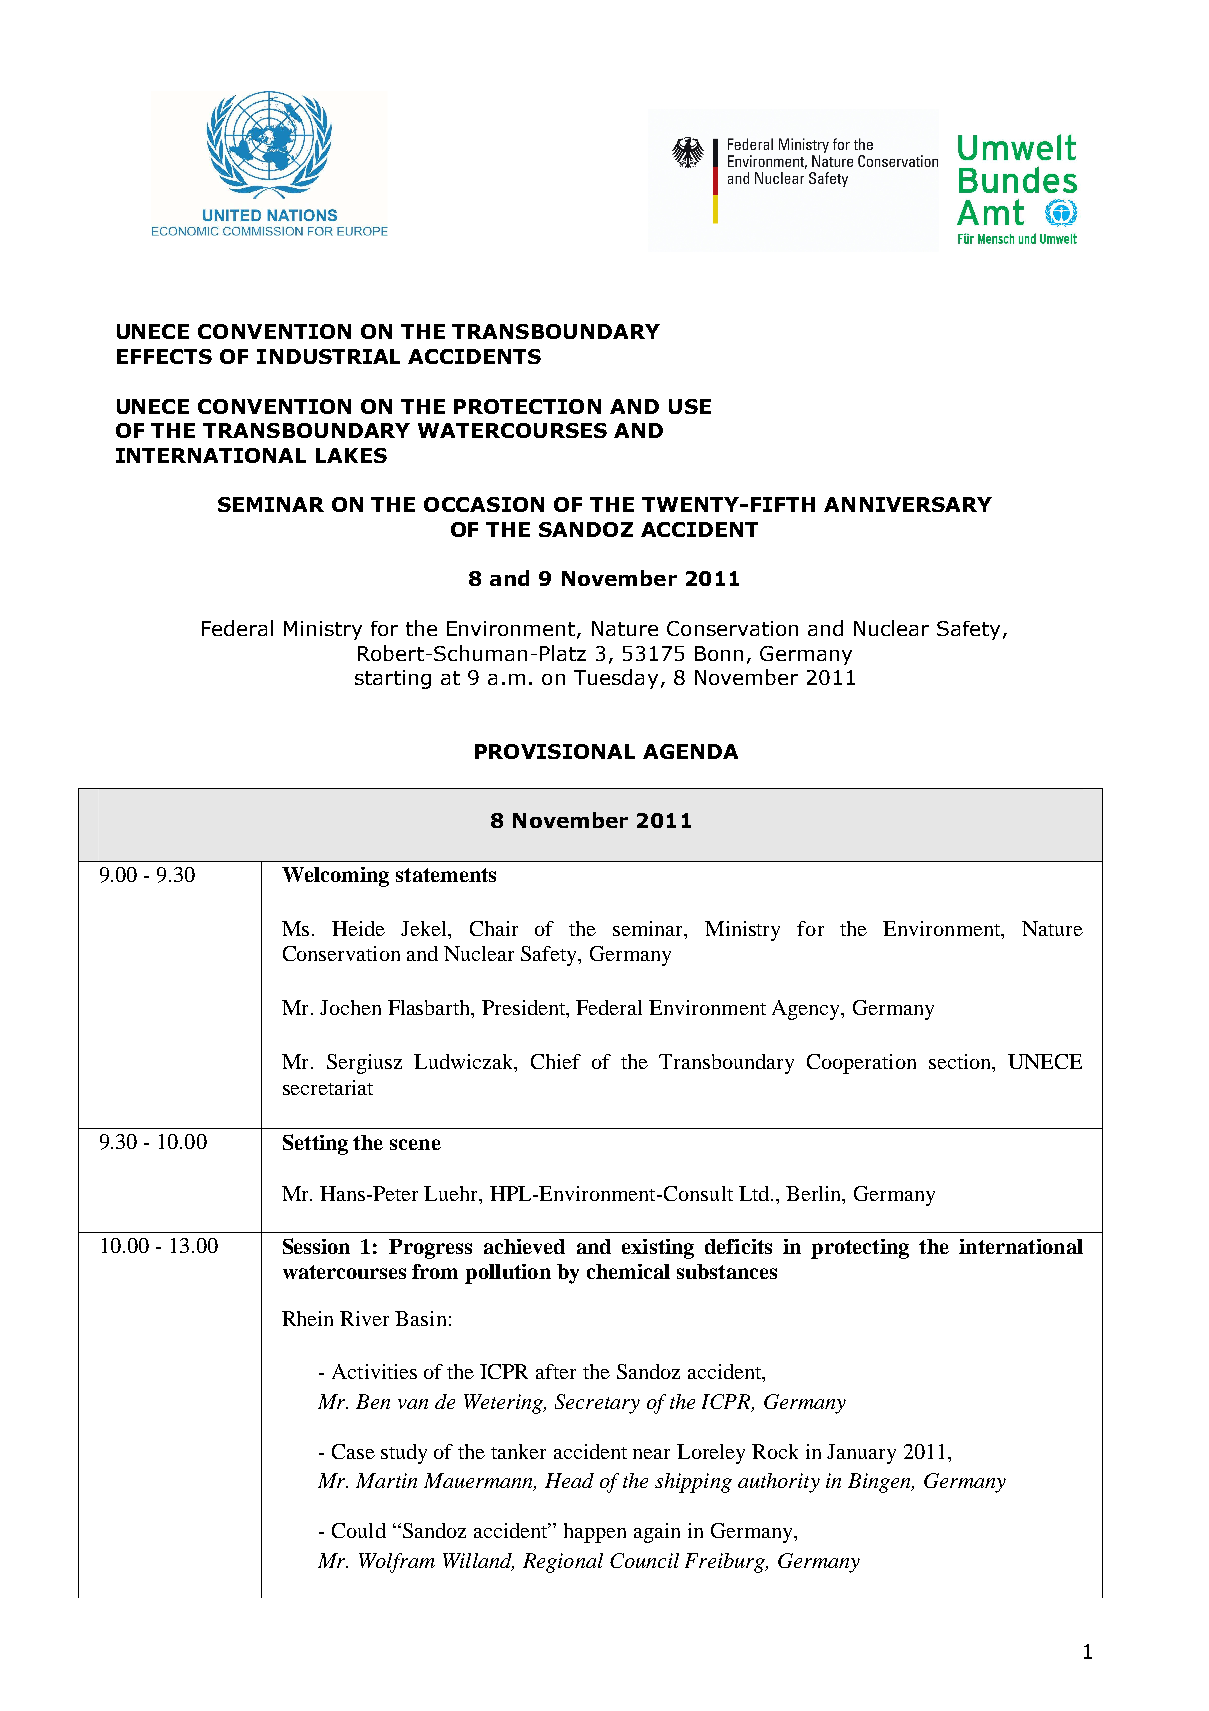 This screenshot has width=1209, height=1711. What do you see at coordinates (328, 356) in the screenshot?
I see `INDUSTRIAL` at bounding box center [328, 356].
